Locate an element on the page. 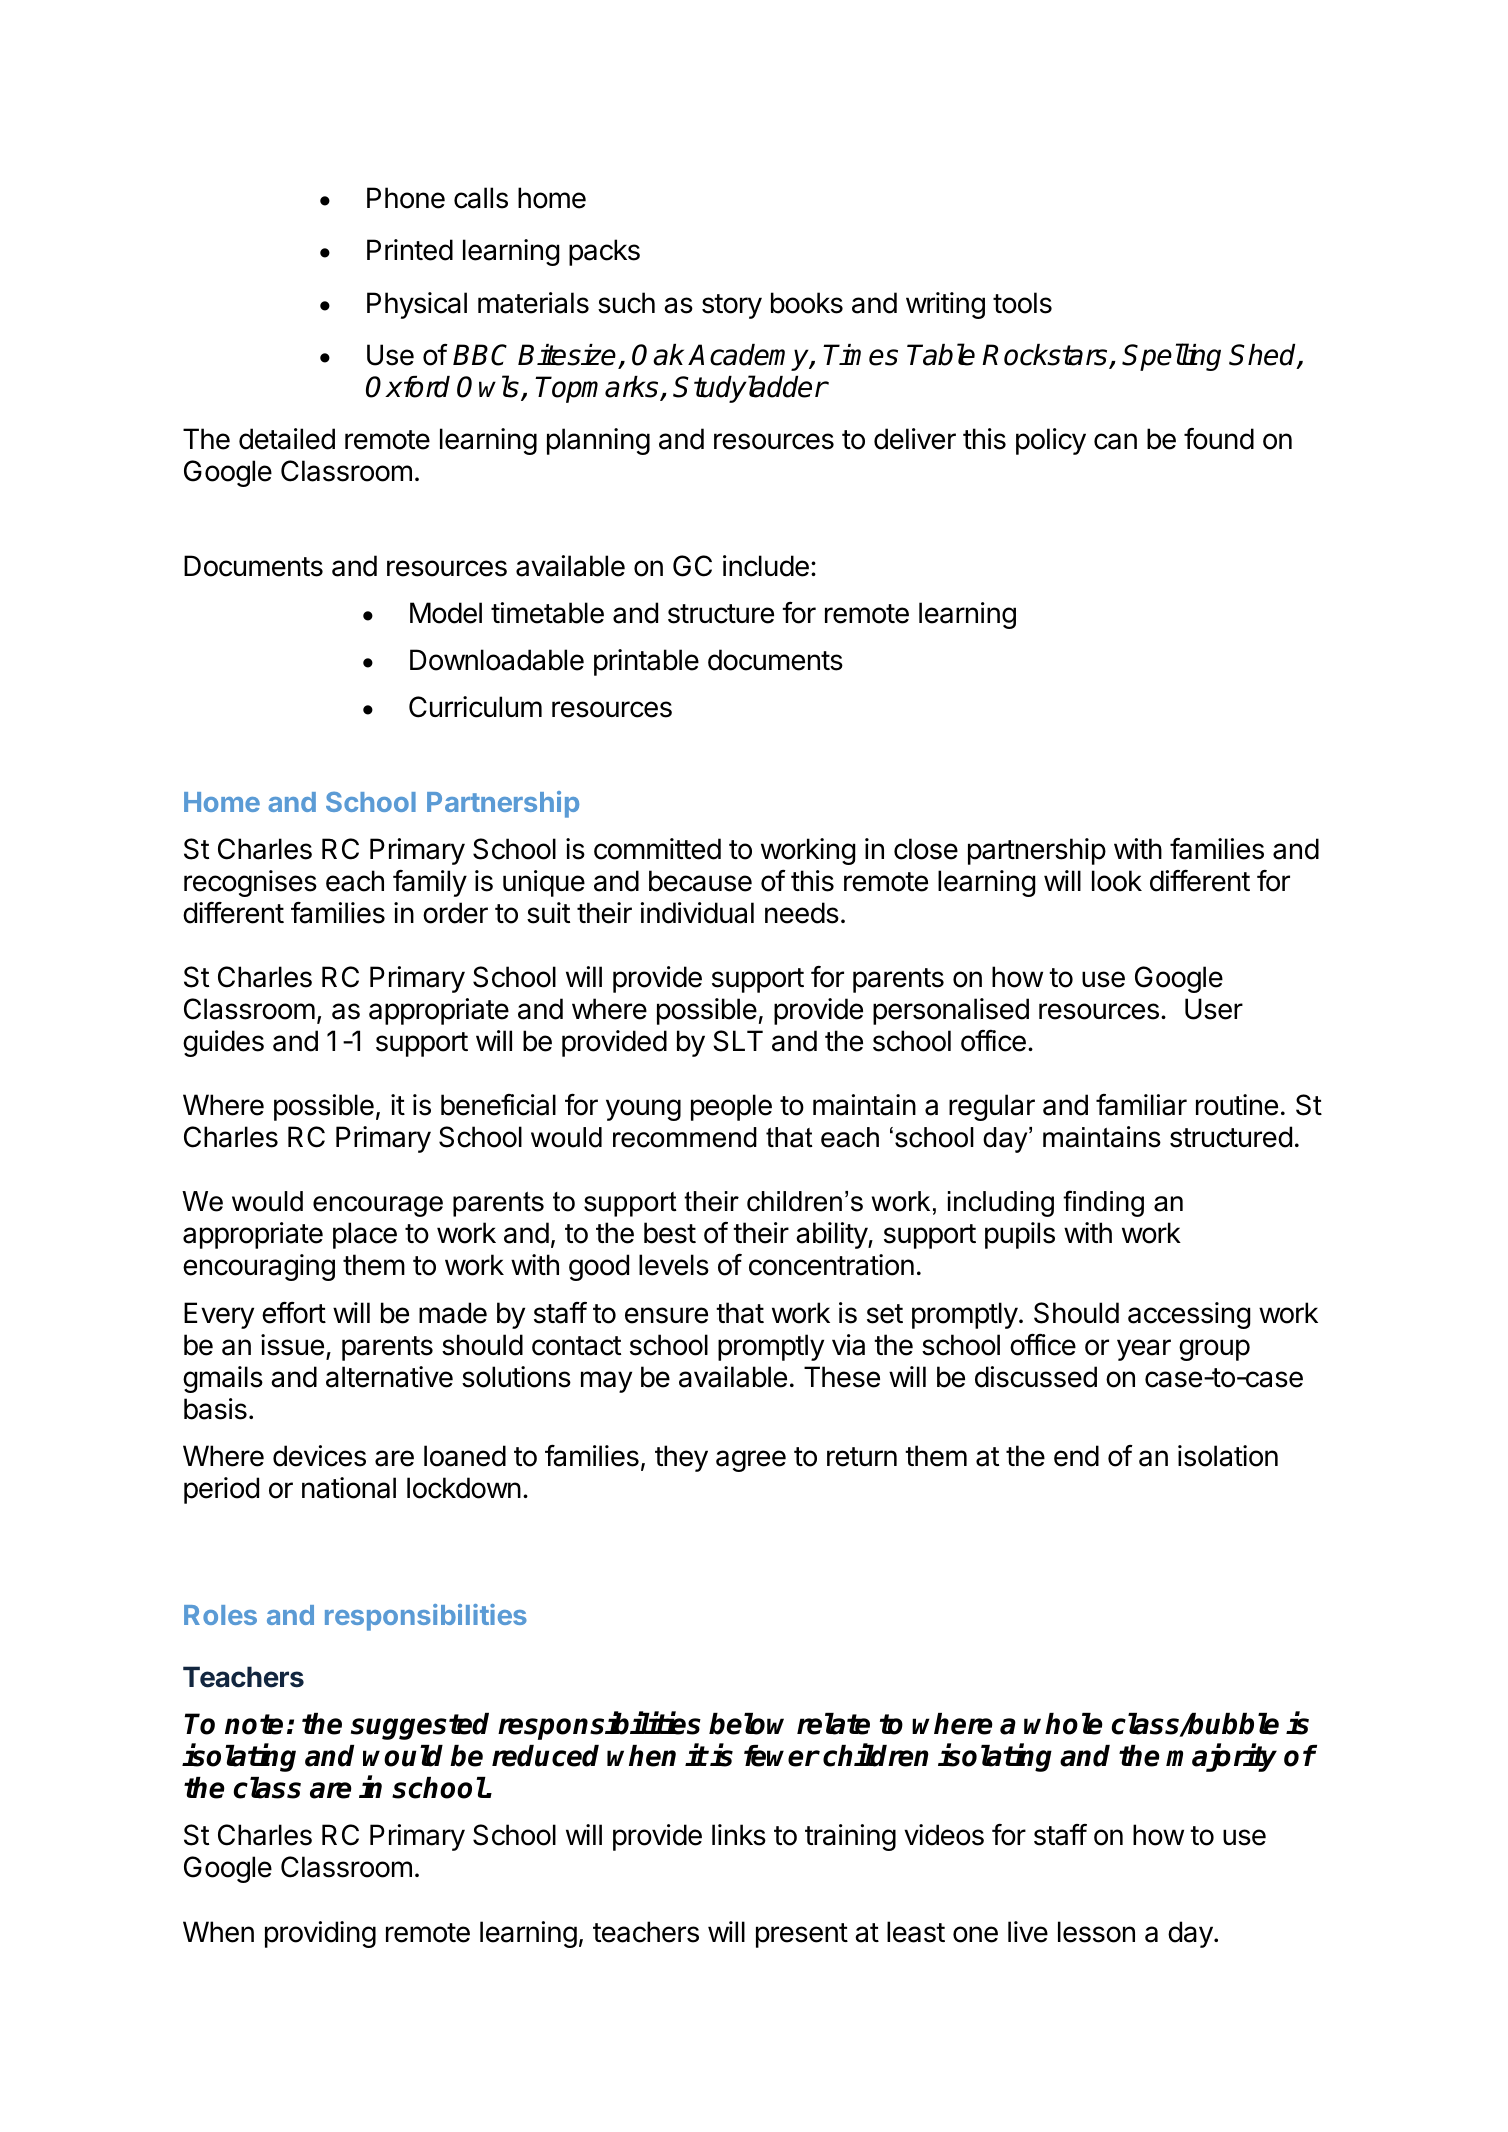 The image size is (1508, 2132). Printed is located at coordinates (410, 250).
